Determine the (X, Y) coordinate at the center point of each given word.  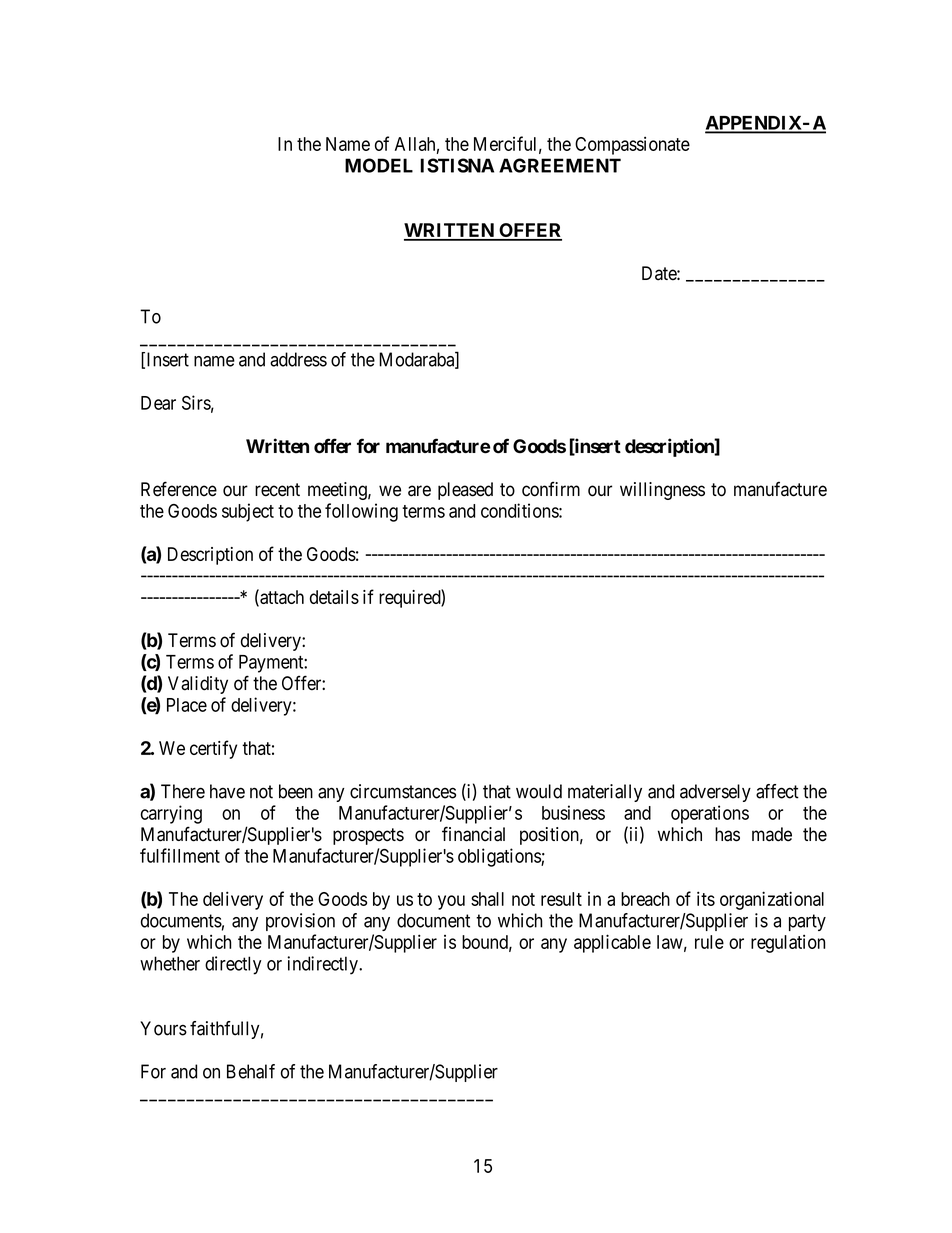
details (334, 597)
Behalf (251, 1071)
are (419, 491)
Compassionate (632, 146)
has (727, 834)
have (227, 791)
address (298, 359)
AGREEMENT (560, 165)
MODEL (379, 165)
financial (473, 834)
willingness (662, 491)
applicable (612, 943)
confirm (551, 489)
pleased (465, 491)
